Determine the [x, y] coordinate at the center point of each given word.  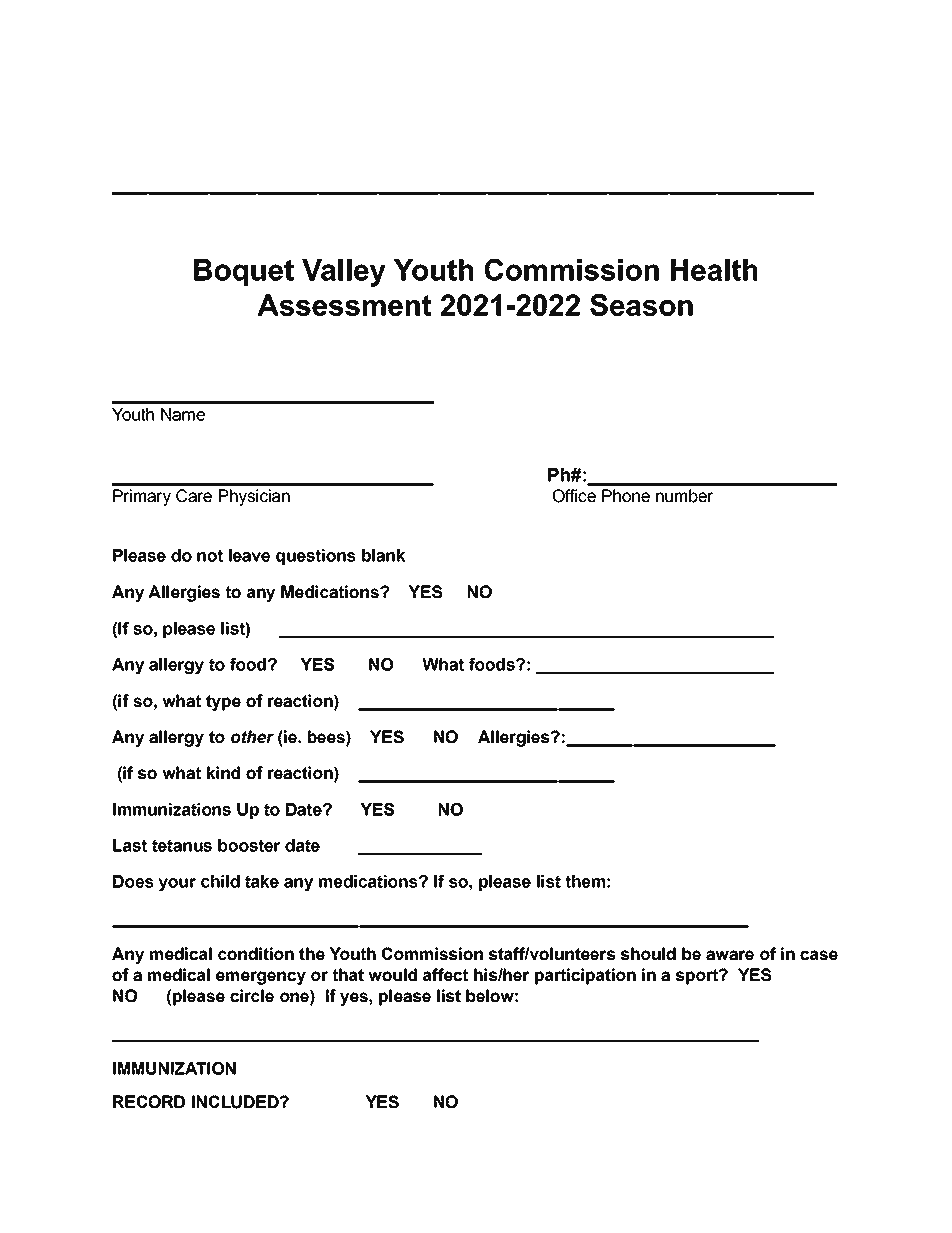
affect [445, 975]
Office [574, 496]
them [585, 881]
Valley [344, 273]
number [685, 496]
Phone [626, 496]
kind [223, 773]
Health [714, 270]
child [220, 881]
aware [730, 955]
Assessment [344, 305]
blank [383, 555]
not [210, 555]
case [819, 955]
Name [183, 414]
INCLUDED [236, 1102]
